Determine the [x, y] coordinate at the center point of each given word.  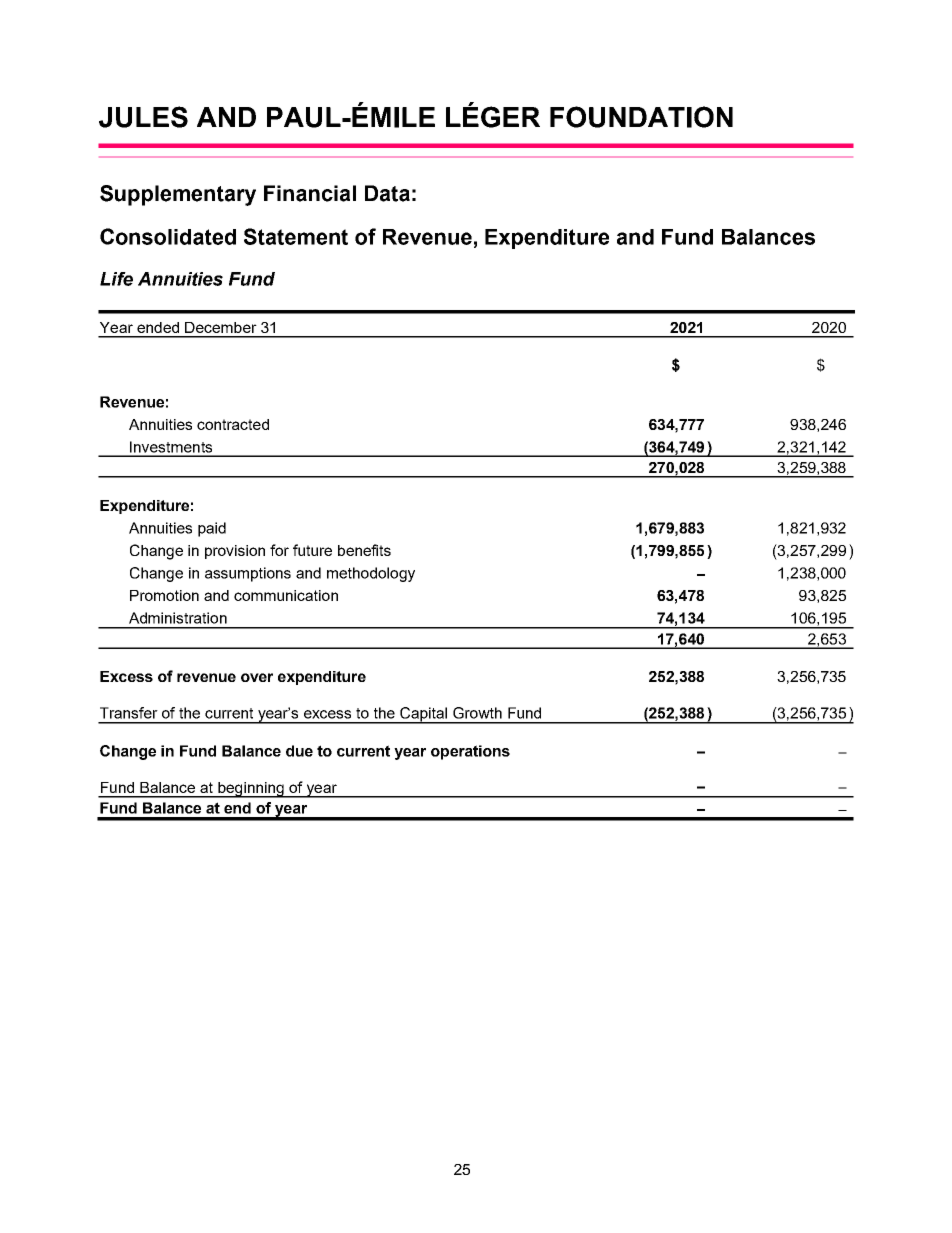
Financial [310, 193]
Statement [296, 236]
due [299, 751]
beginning [251, 790]
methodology [371, 574]
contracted [233, 424]
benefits [364, 550]
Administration [178, 618]
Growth [477, 713]
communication [286, 595]
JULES [143, 117]
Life [116, 279]
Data [387, 193]
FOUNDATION [641, 117]
